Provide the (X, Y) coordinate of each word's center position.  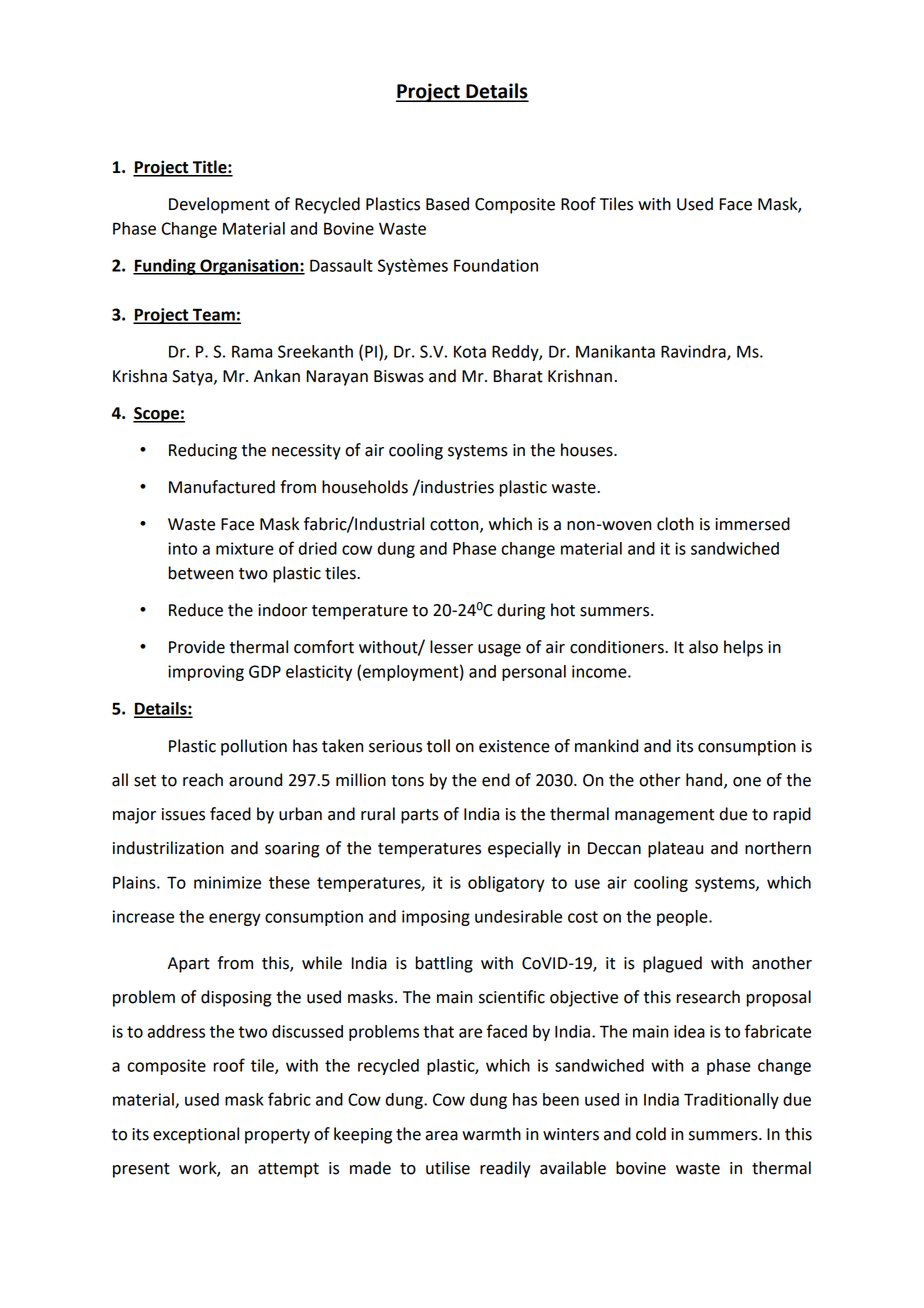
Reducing (203, 451)
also (703, 647)
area (441, 1136)
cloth (675, 524)
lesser (451, 647)
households (365, 487)
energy (235, 919)
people (683, 918)
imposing (436, 918)
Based (447, 204)
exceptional (196, 1135)
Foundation (496, 265)
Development (219, 205)
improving (206, 673)
